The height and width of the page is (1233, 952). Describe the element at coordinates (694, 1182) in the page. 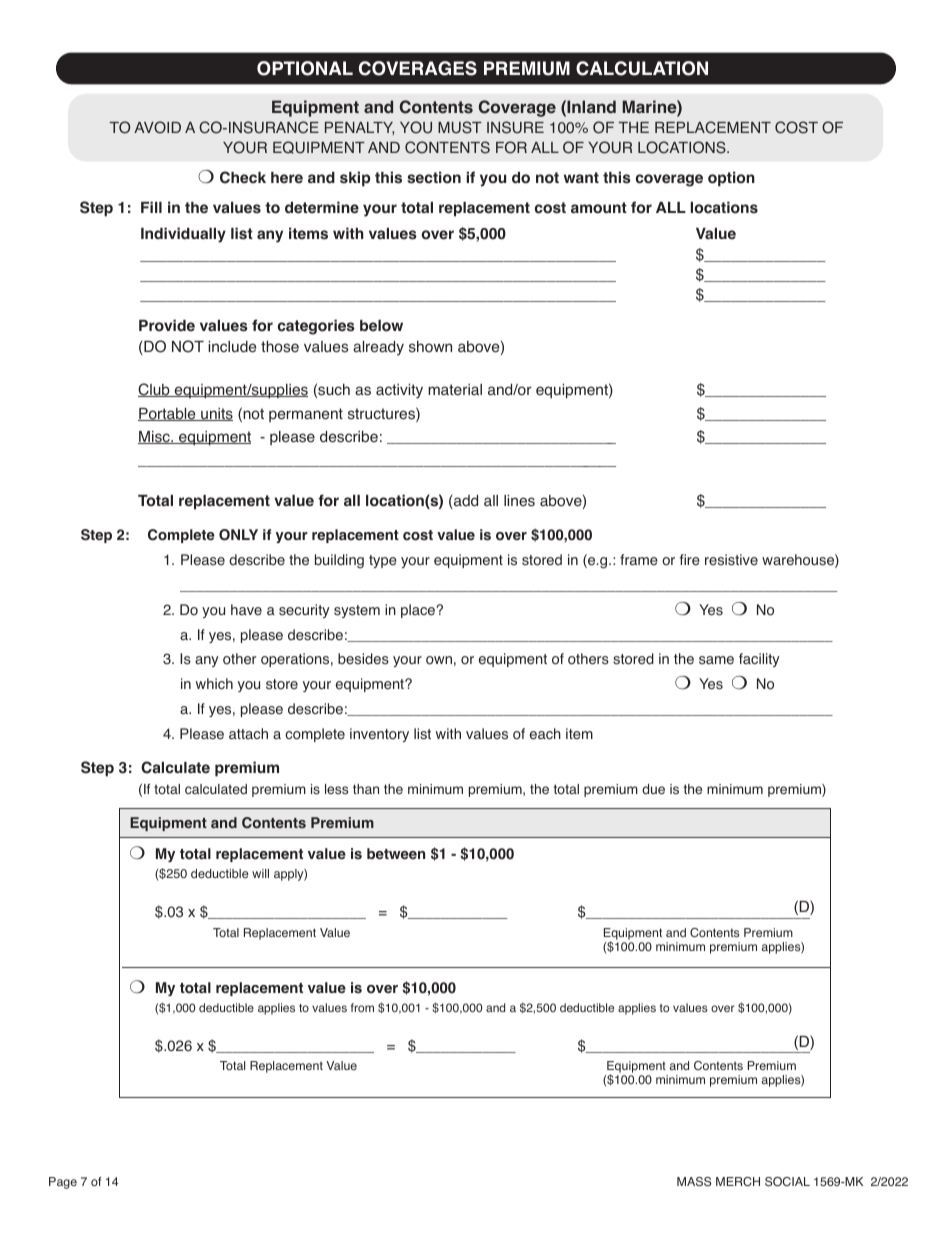

I see `MASS` at that location.
